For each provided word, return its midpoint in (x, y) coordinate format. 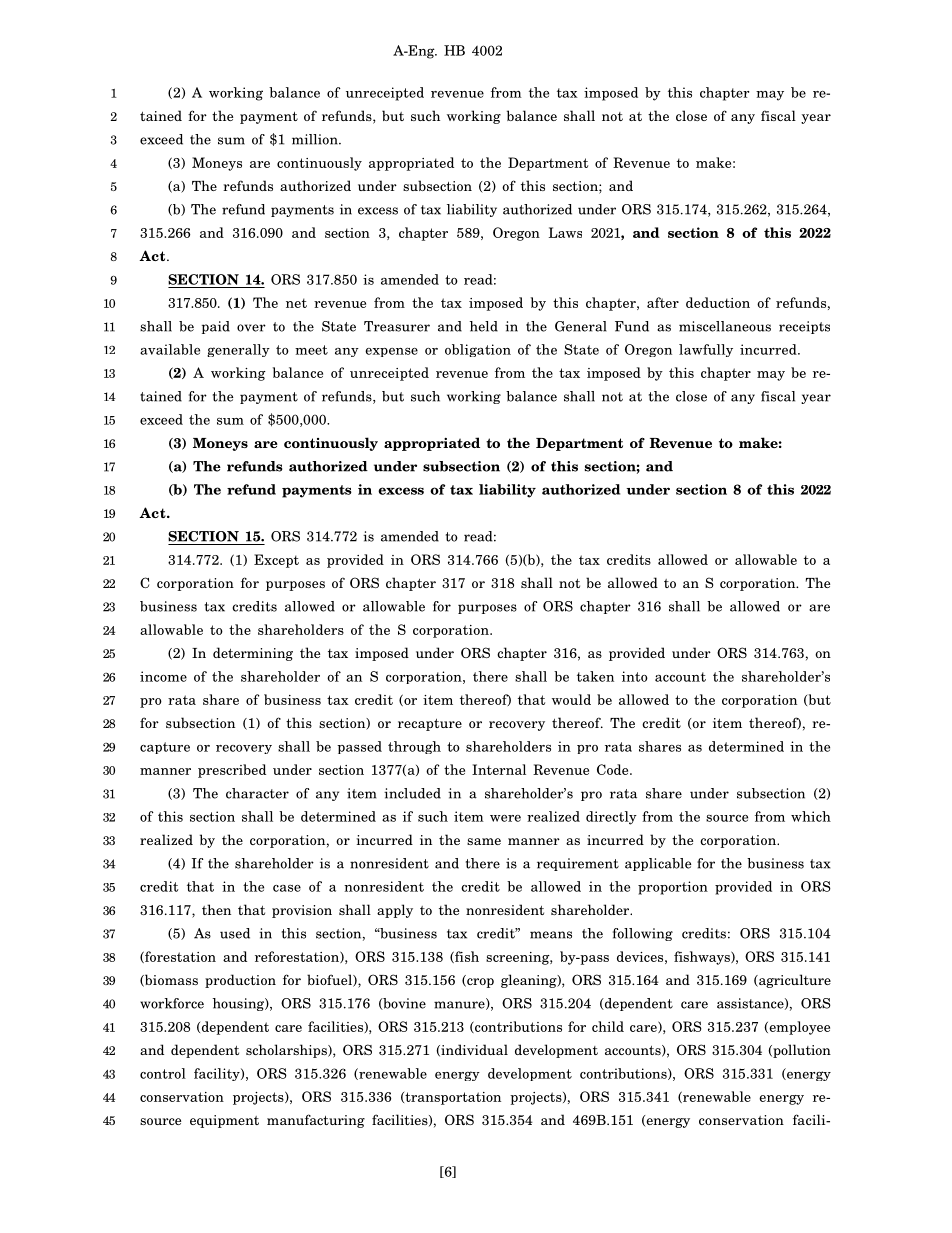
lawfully (706, 350)
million (316, 139)
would (571, 699)
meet (311, 350)
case (287, 888)
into (635, 676)
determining (253, 654)
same (484, 841)
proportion (673, 888)
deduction (718, 302)
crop (479, 983)
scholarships (287, 1051)
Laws (565, 232)
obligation (478, 350)
